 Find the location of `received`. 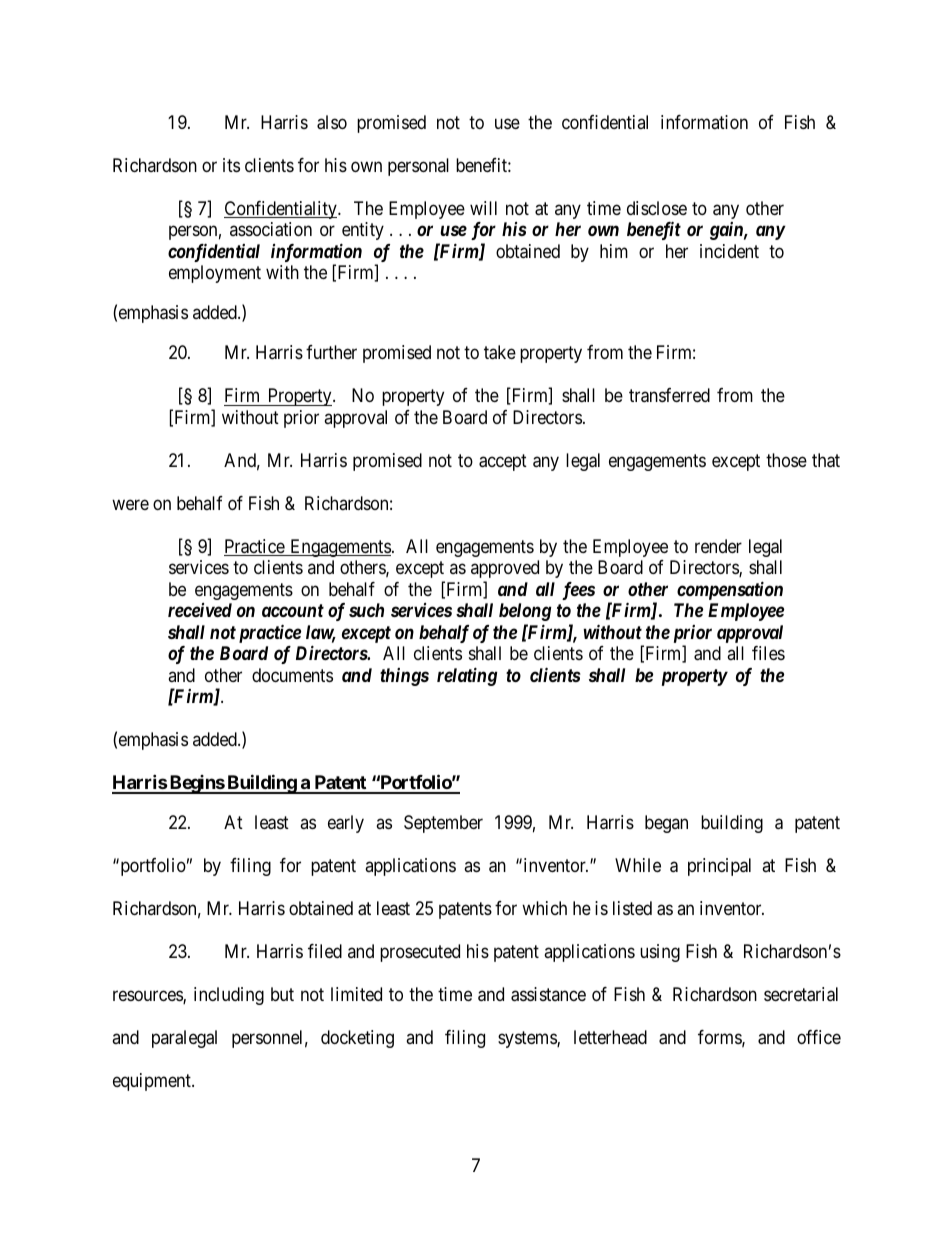

received is located at coordinates (200, 610).
